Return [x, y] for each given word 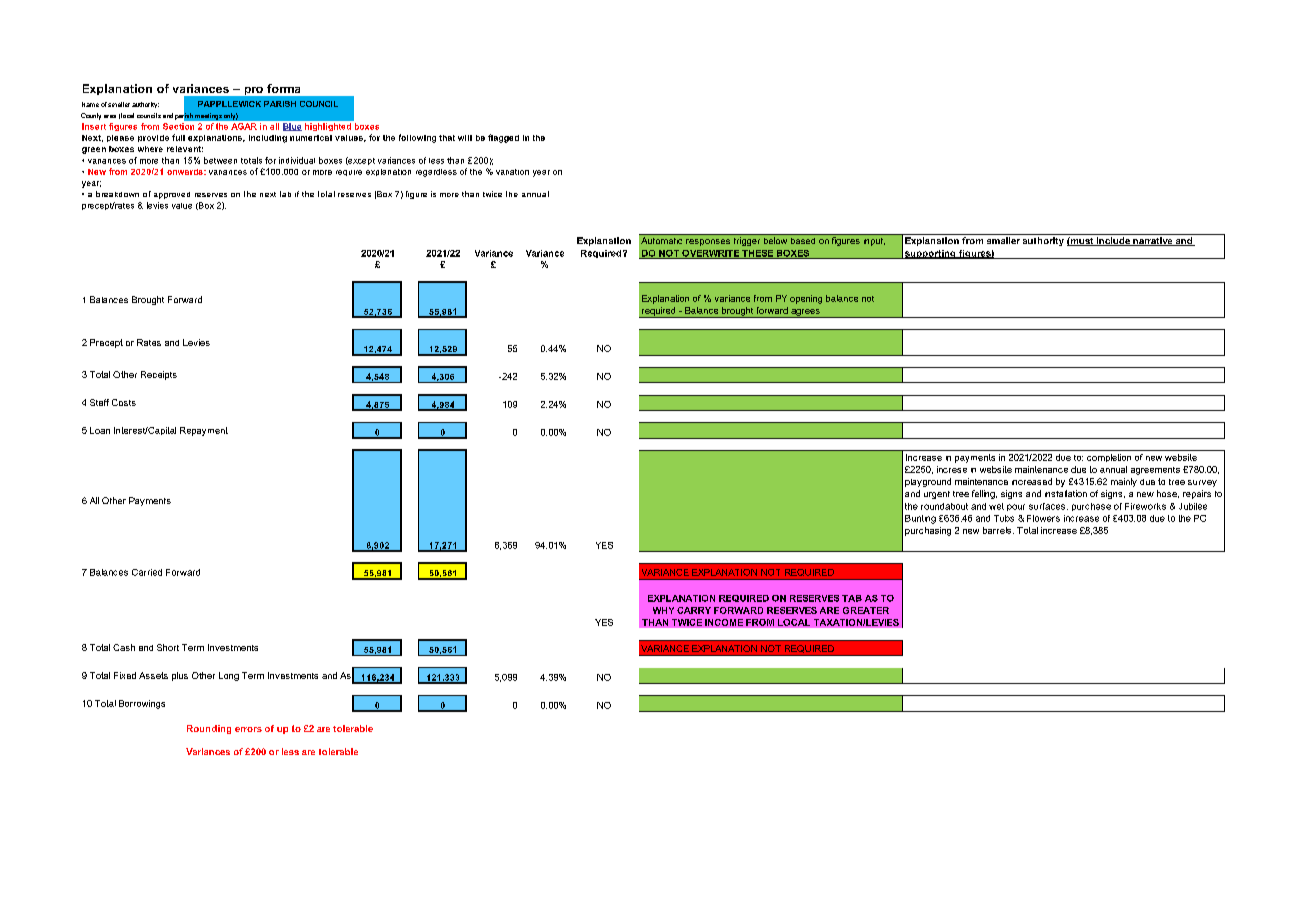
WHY [663, 610]
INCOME [724, 622]
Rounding [209, 729]
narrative [1153, 241]
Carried [147, 572]
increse [952, 469]
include [1113, 241]
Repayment [204, 431]
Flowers [1043, 518]
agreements [1155, 471]
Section [178, 126]
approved [172, 195]
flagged [503, 138]
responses [708, 242]
